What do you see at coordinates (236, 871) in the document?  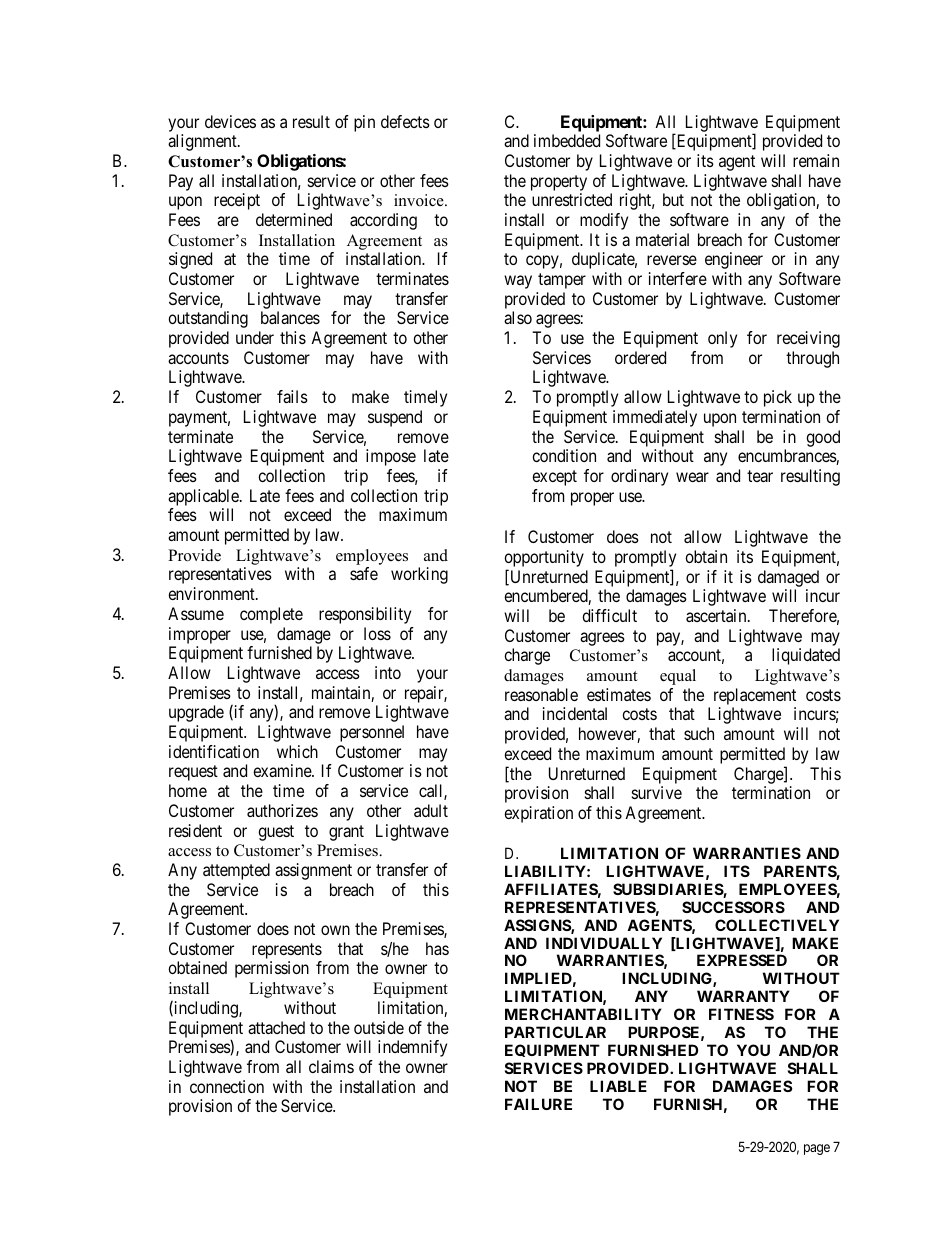 I see `attempted` at bounding box center [236, 871].
